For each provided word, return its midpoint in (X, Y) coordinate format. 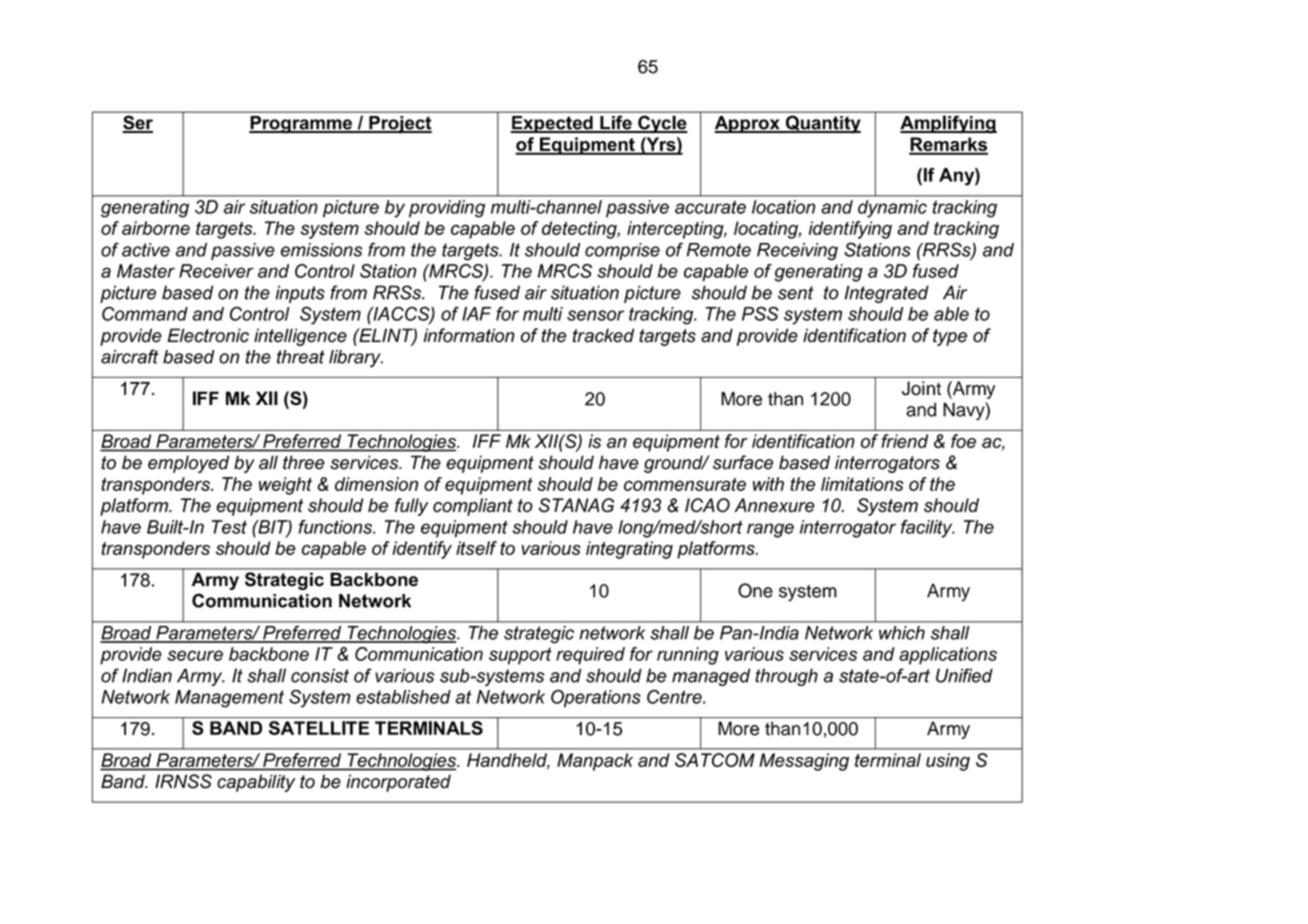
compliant (473, 507)
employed (188, 464)
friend (904, 441)
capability (256, 783)
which (902, 633)
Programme (301, 124)
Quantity (822, 124)
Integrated (887, 294)
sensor (595, 315)
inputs (300, 294)
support (520, 656)
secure (195, 655)
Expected (553, 124)
